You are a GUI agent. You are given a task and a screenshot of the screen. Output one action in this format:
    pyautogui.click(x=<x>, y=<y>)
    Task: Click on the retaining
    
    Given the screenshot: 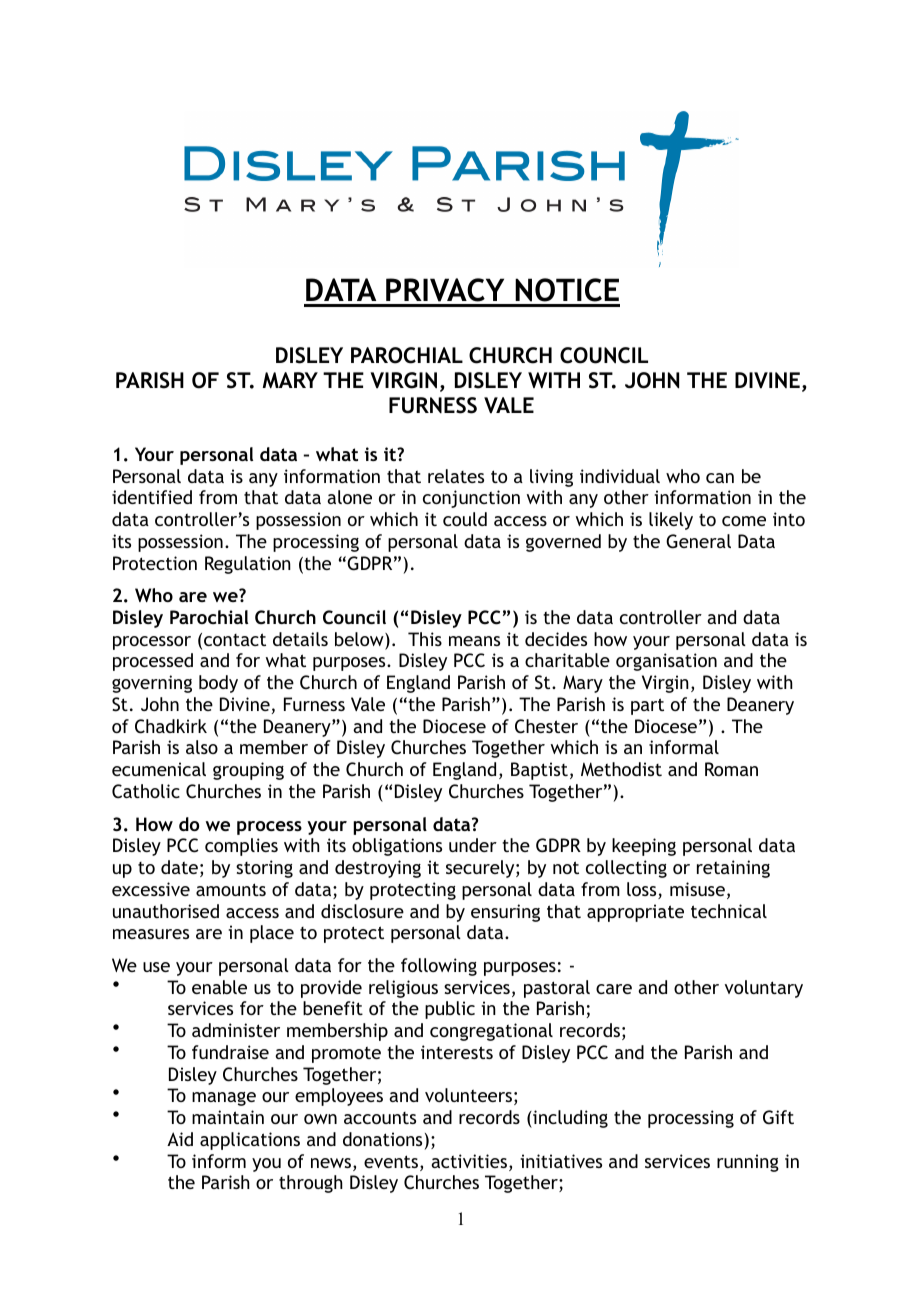 What is the action you would take?
    pyautogui.click(x=733, y=869)
